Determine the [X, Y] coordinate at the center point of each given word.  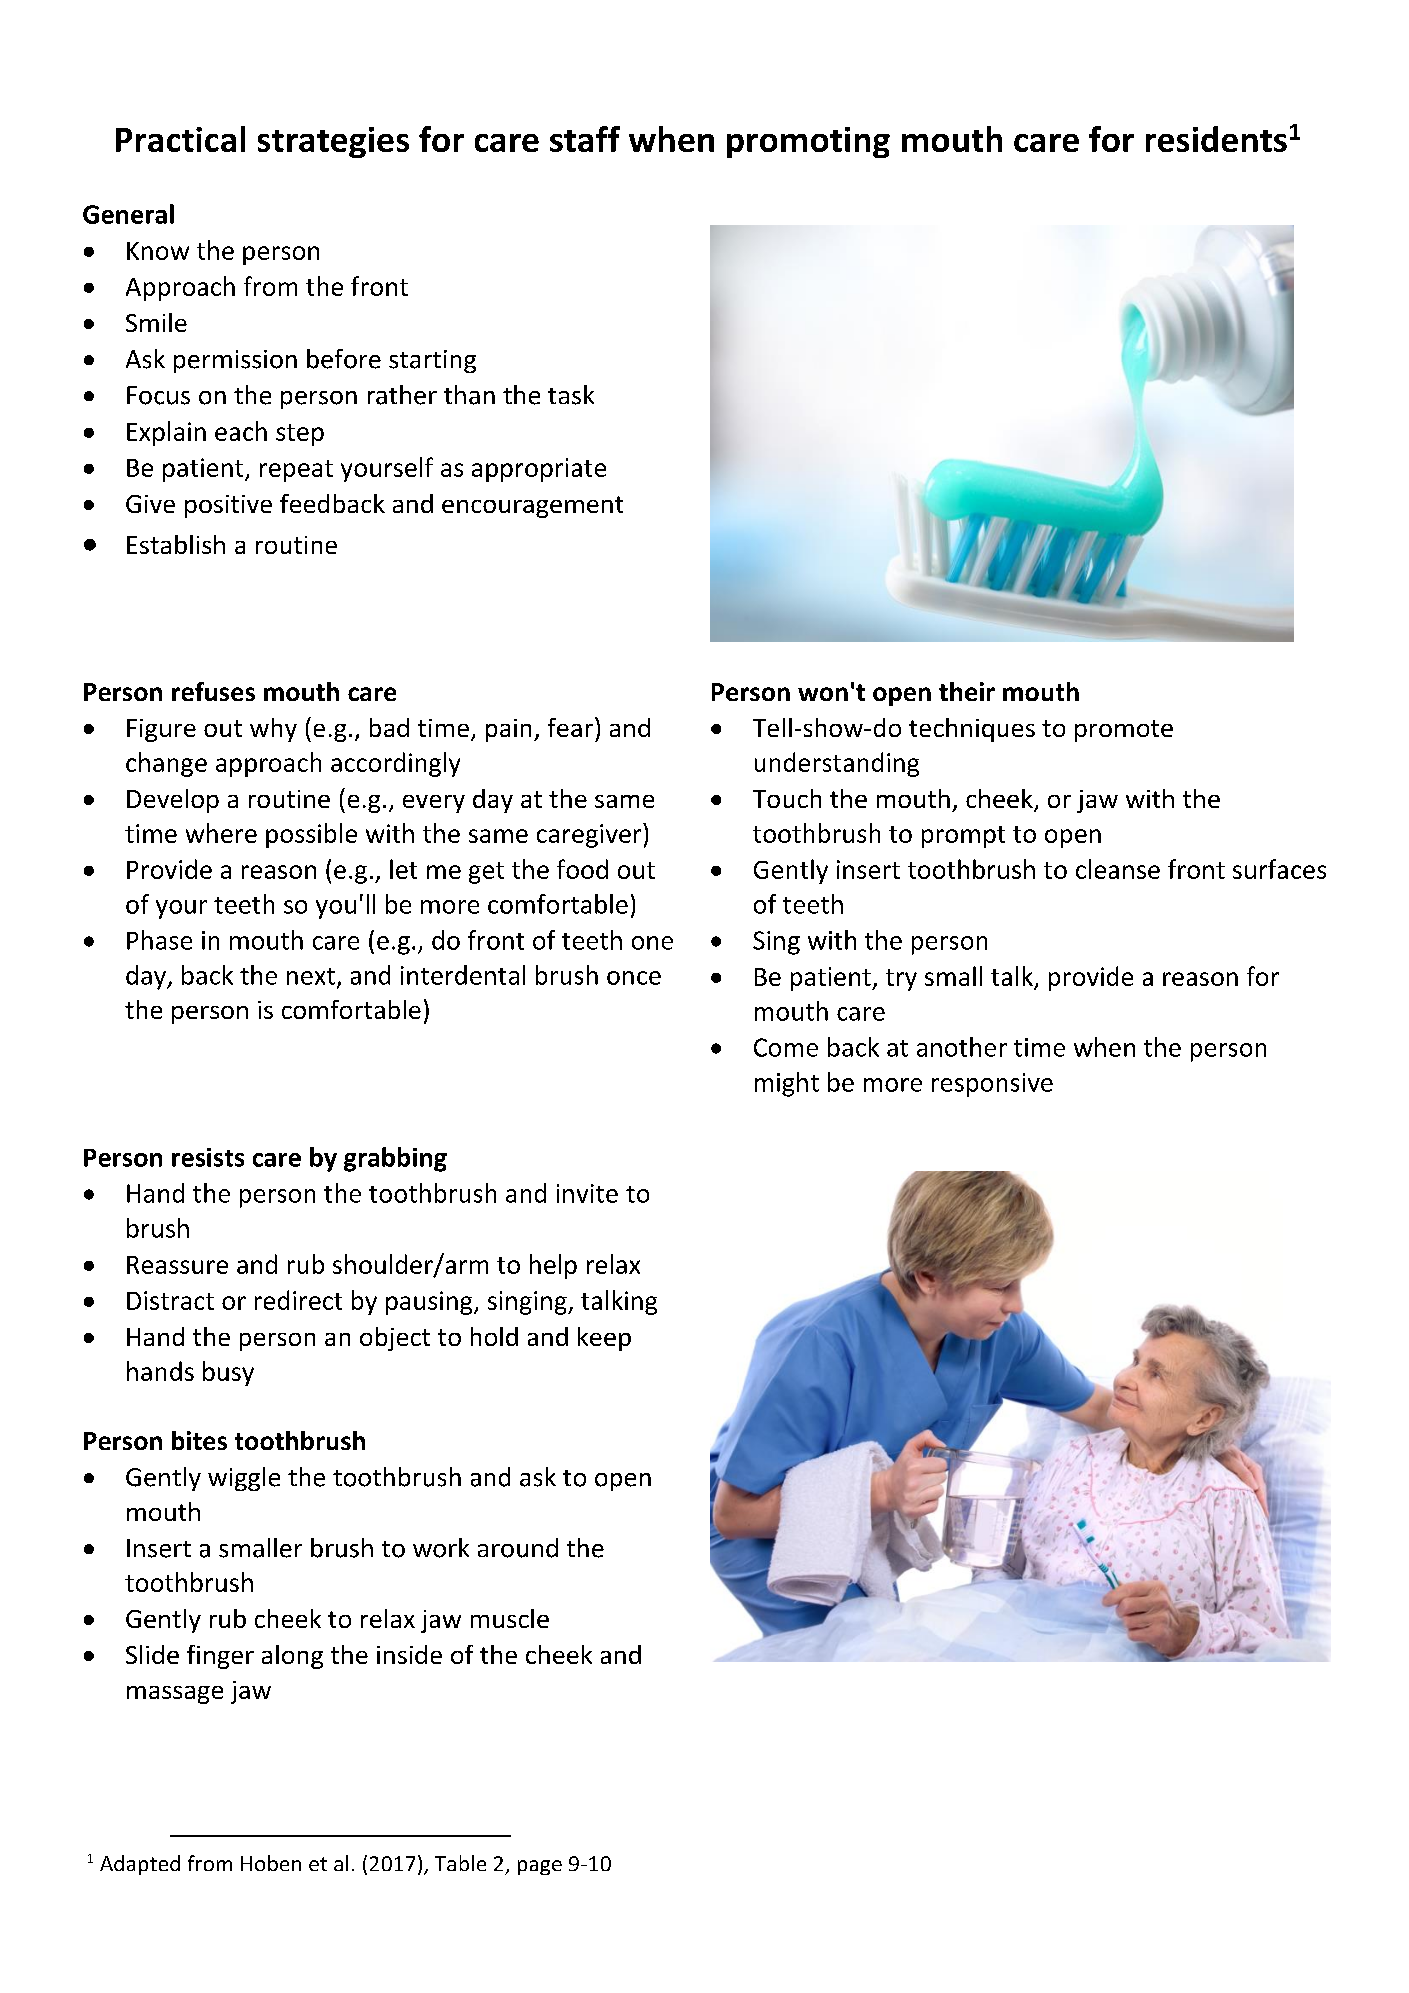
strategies [333, 142]
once [634, 978]
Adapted [140, 1865]
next [311, 976]
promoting [808, 142]
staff [585, 139]
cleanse [1118, 869]
